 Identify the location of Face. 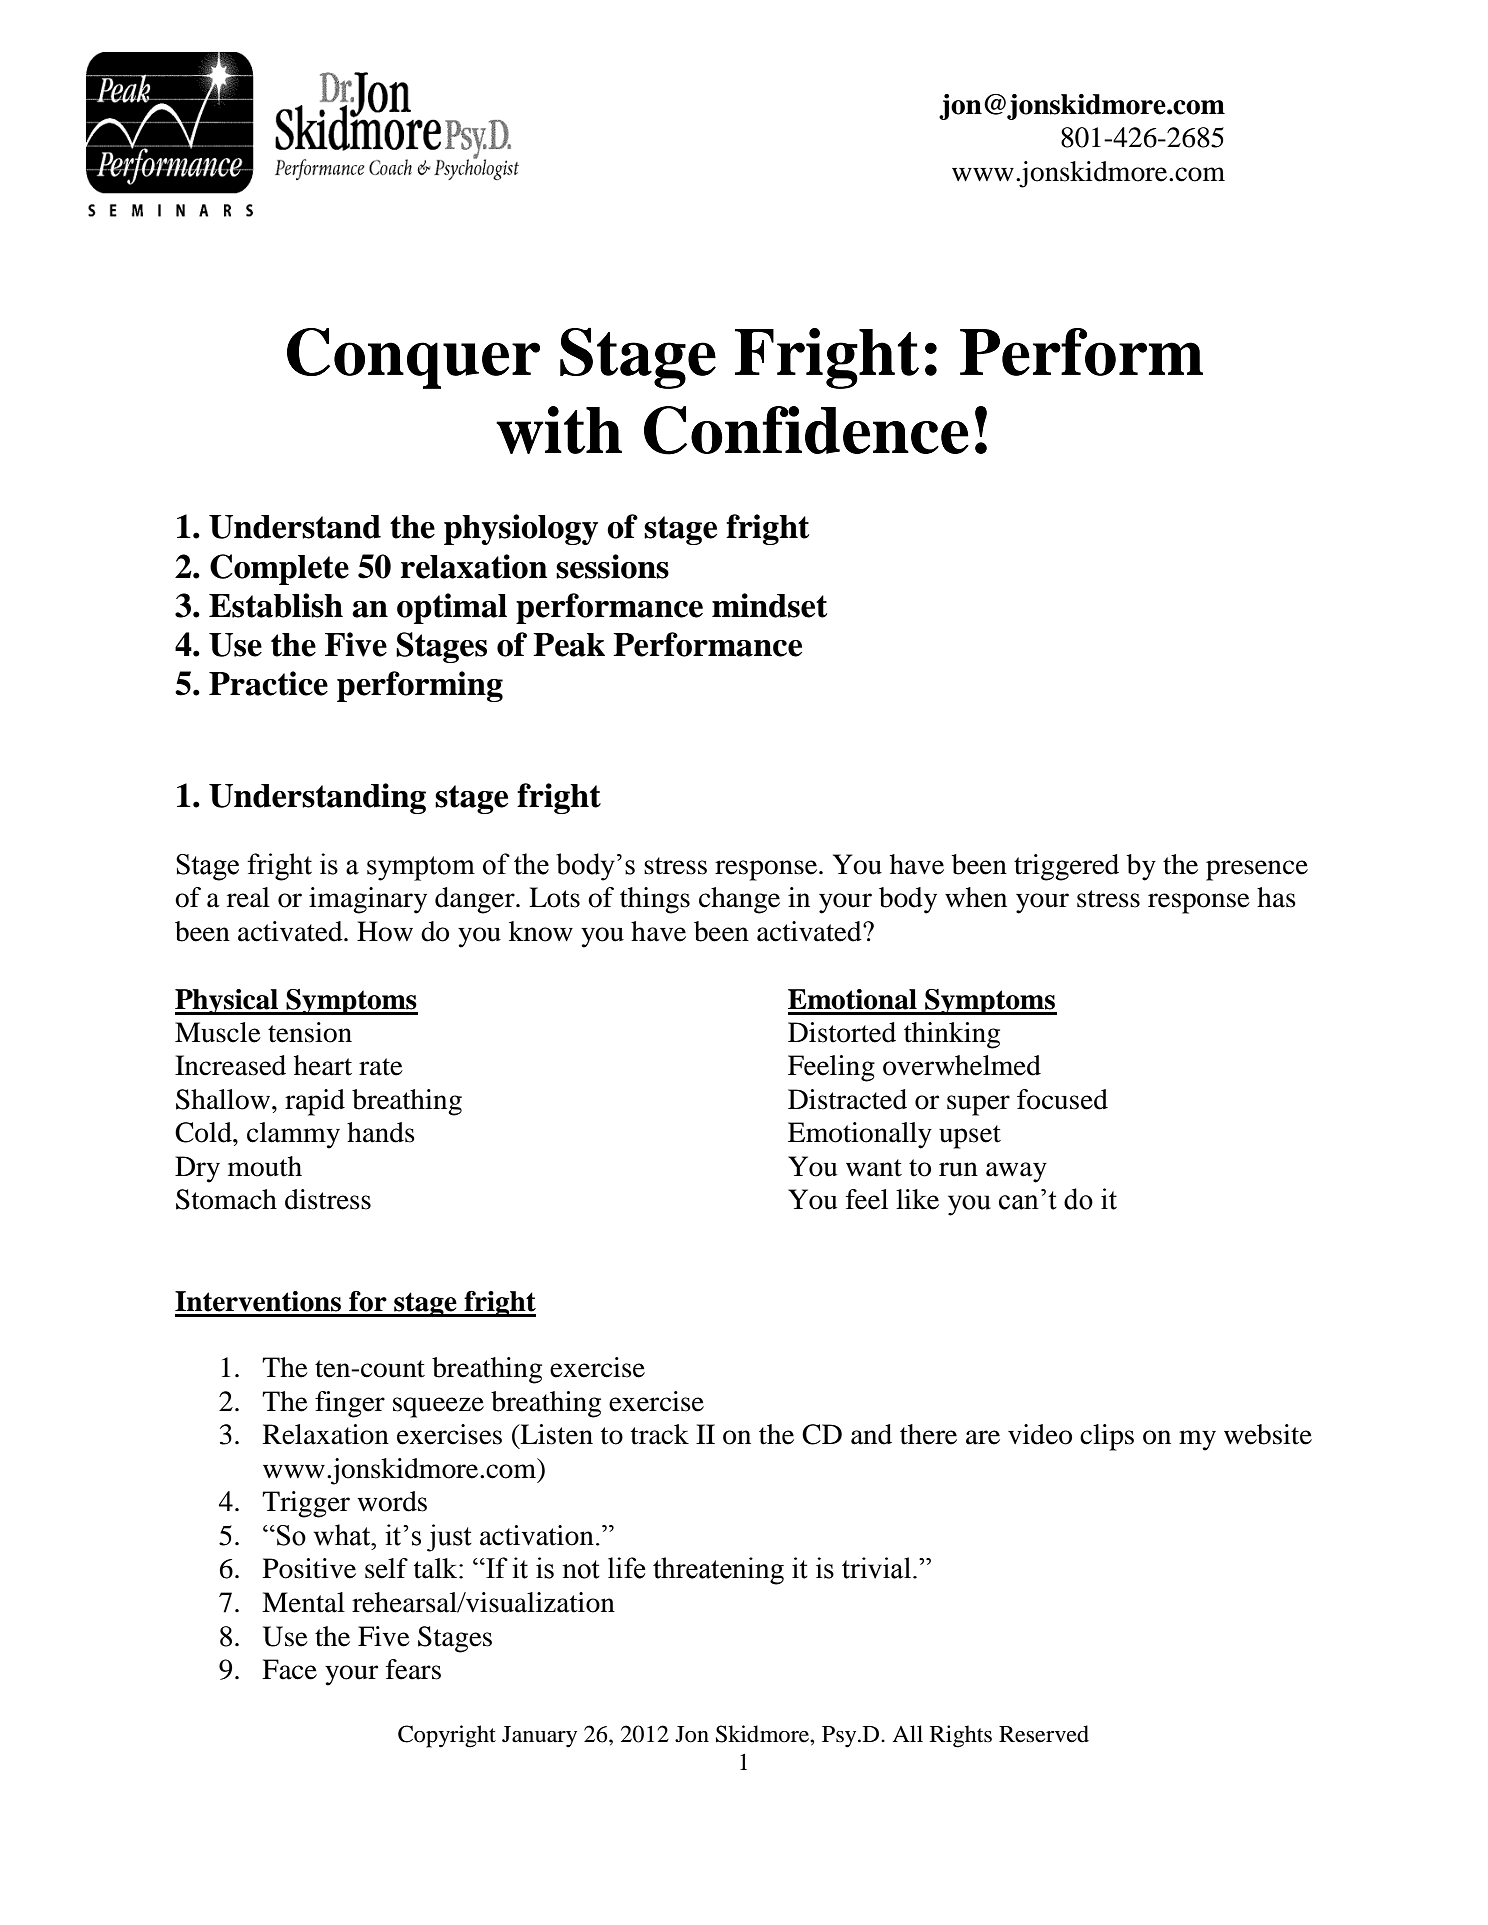
(289, 1669).
